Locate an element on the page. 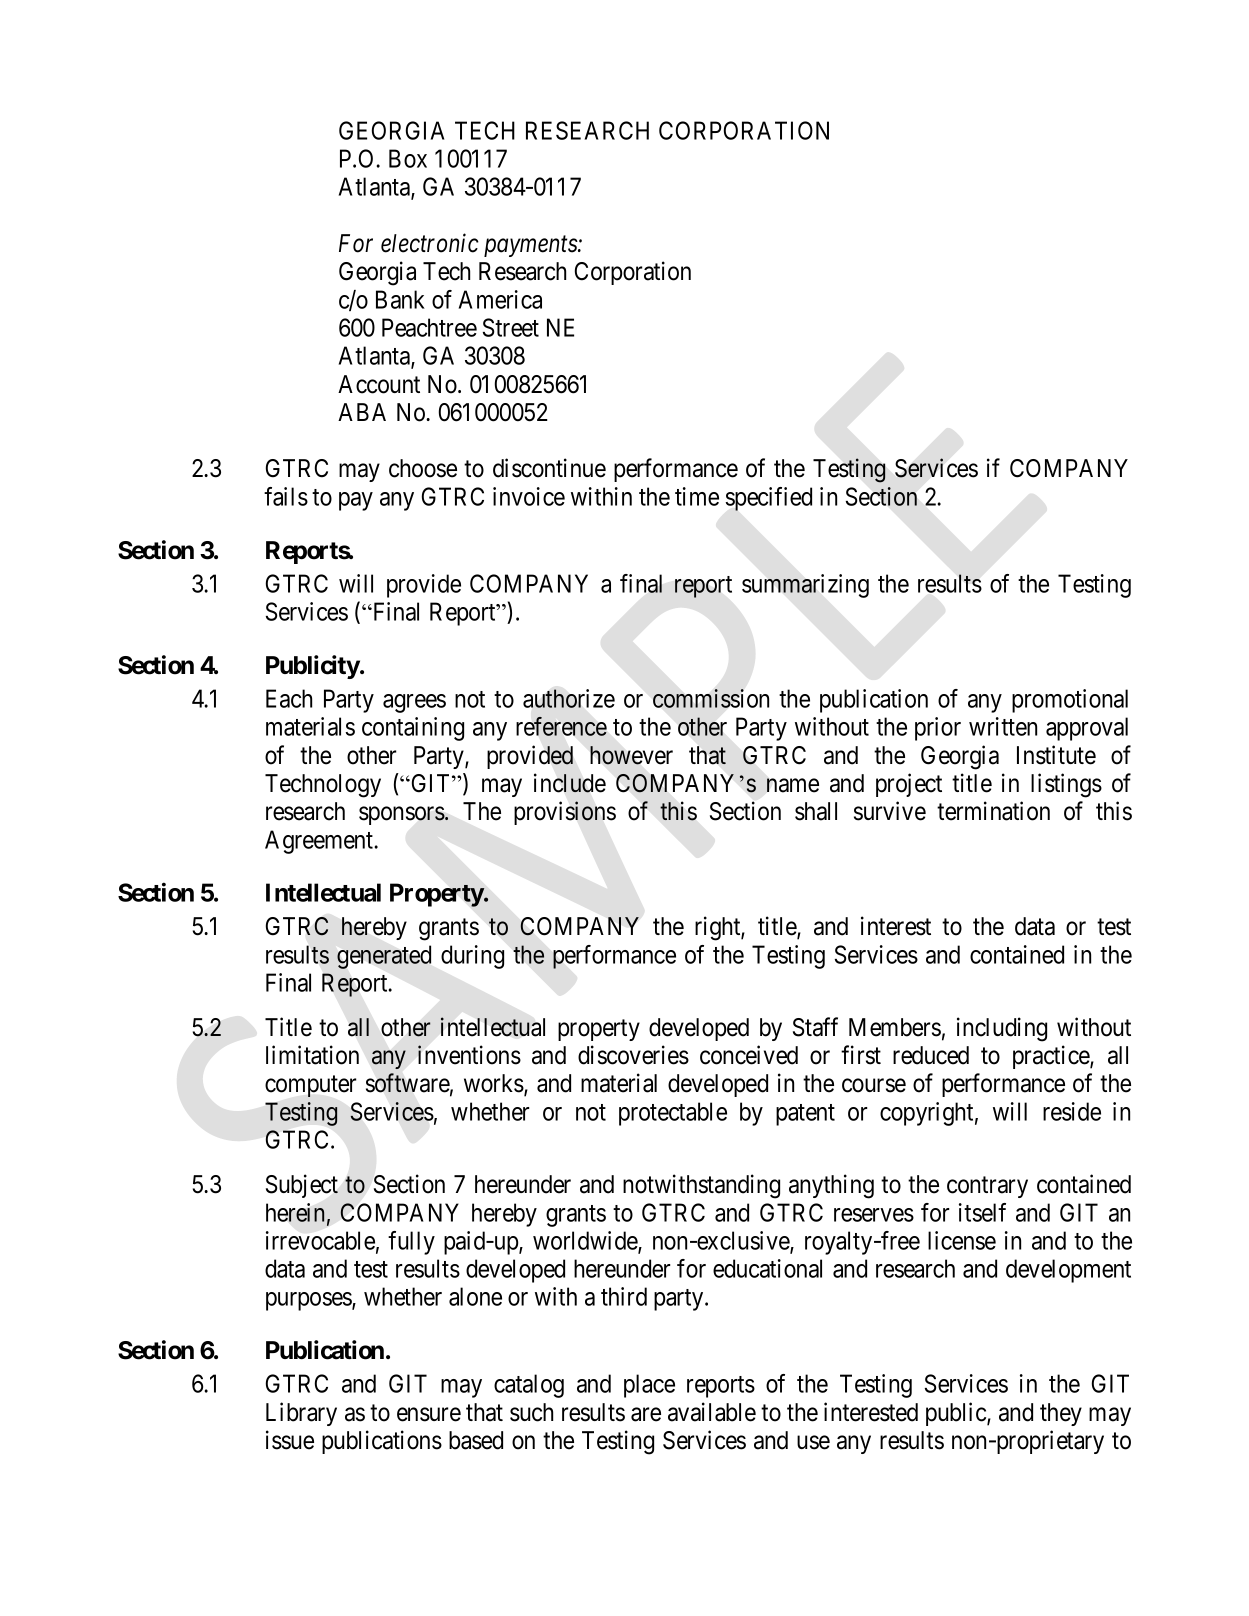  ensure is located at coordinates (429, 1414).
